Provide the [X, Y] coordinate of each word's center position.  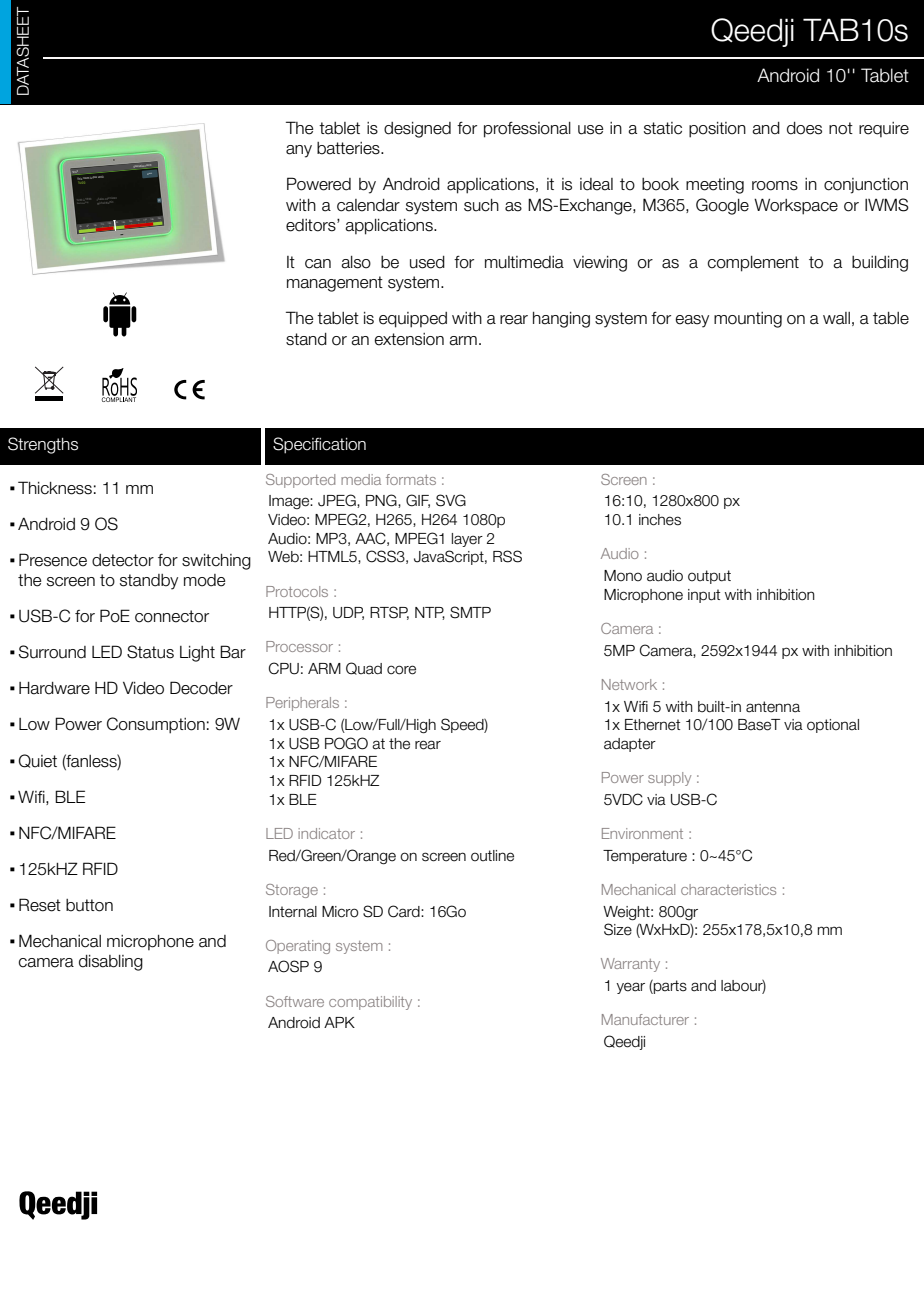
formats [411, 479]
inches [660, 520]
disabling [111, 963]
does [804, 128]
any [299, 151]
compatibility [370, 1003]
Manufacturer [645, 1019]
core [401, 670]
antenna [773, 707]
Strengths [43, 445]
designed [417, 130]
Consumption [156, 725]
